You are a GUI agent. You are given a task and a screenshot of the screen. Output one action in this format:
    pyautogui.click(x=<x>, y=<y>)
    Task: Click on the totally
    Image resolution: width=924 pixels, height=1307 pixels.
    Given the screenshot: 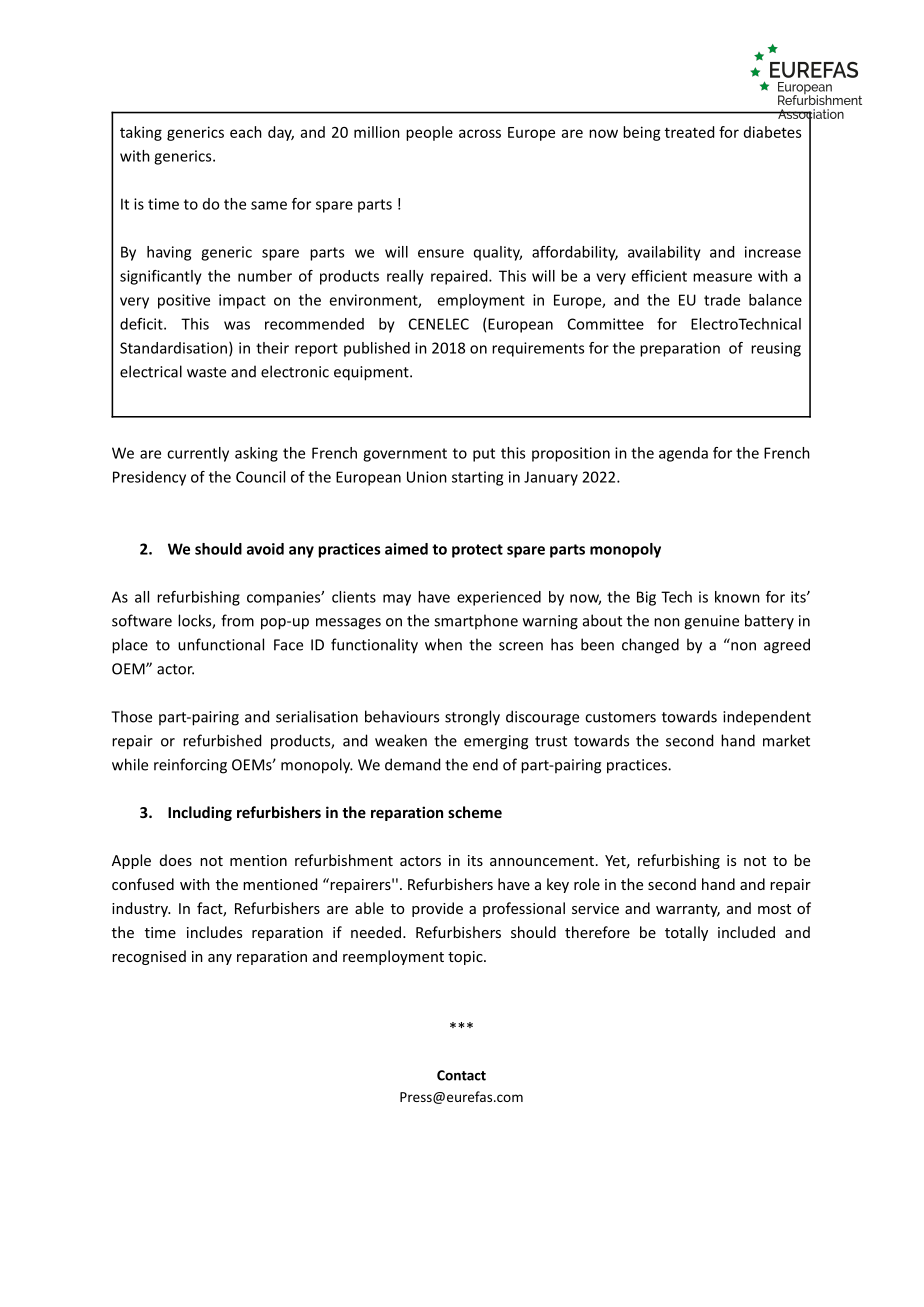 What is the action you would take?
    pyautogui.click(x=686, y=933)
